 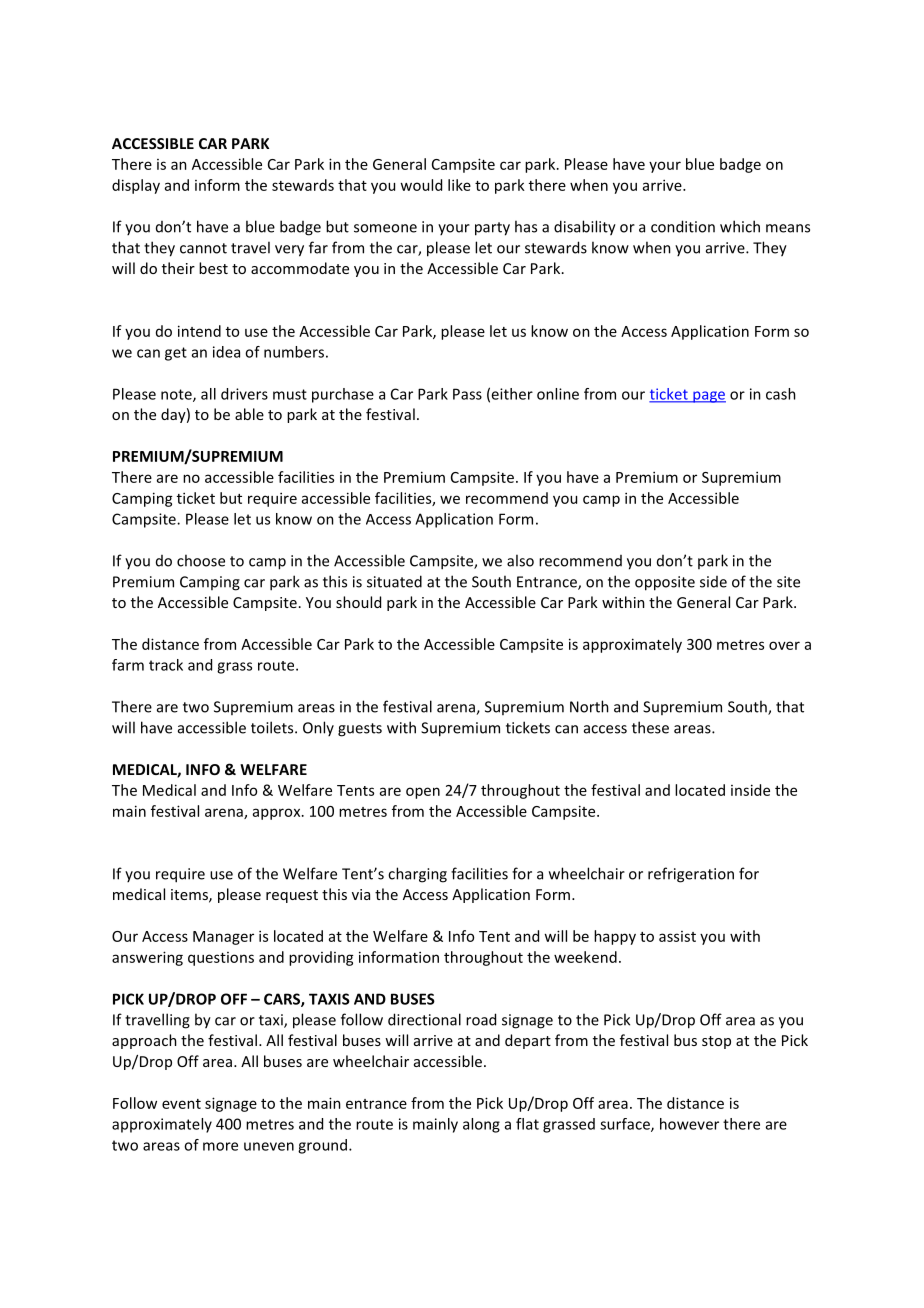 What do you see at coordinates (360, 730) in the document?
I see `guests` at bounding box center [360, 730].
